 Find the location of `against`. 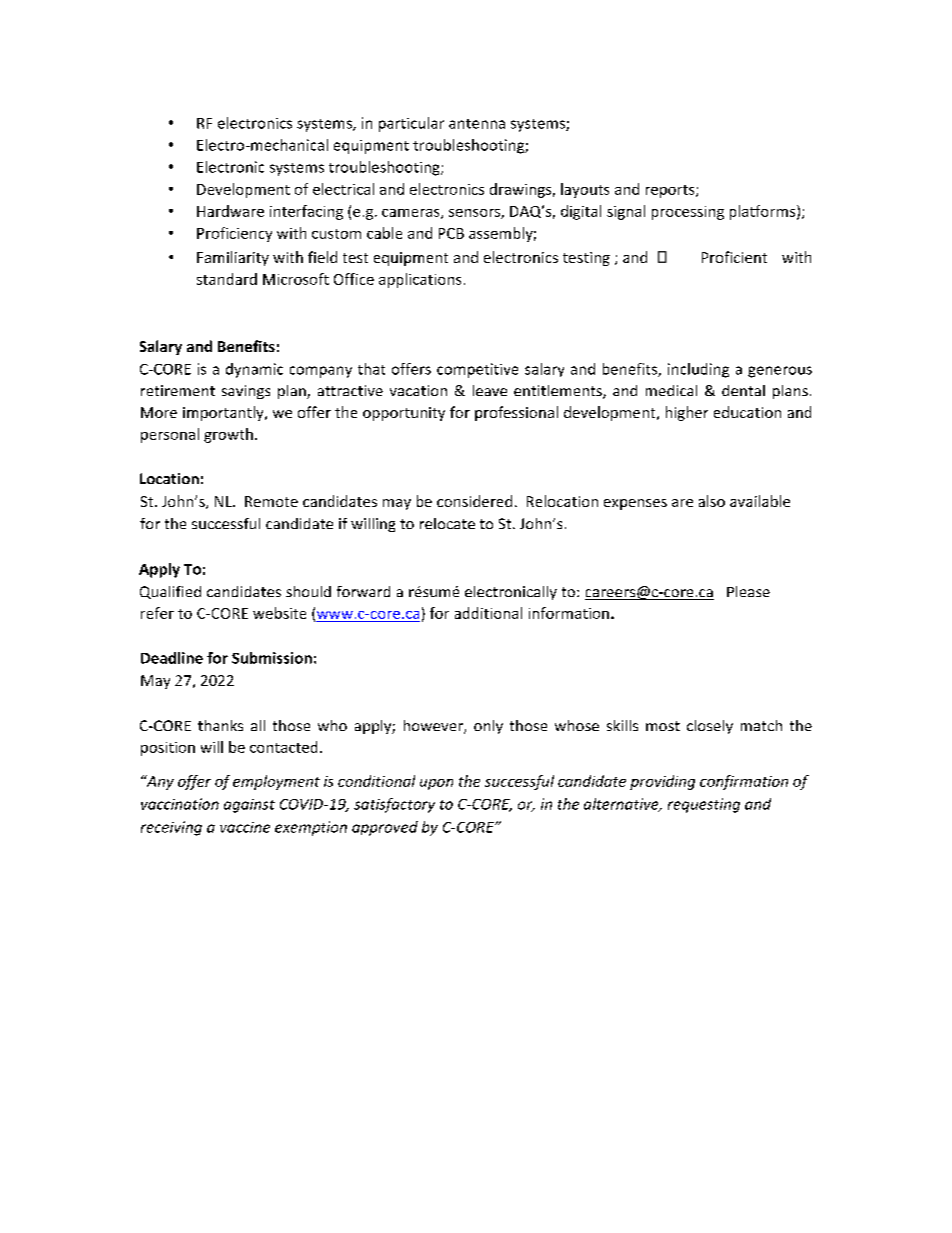

against is located at coordinates (249, 806).
